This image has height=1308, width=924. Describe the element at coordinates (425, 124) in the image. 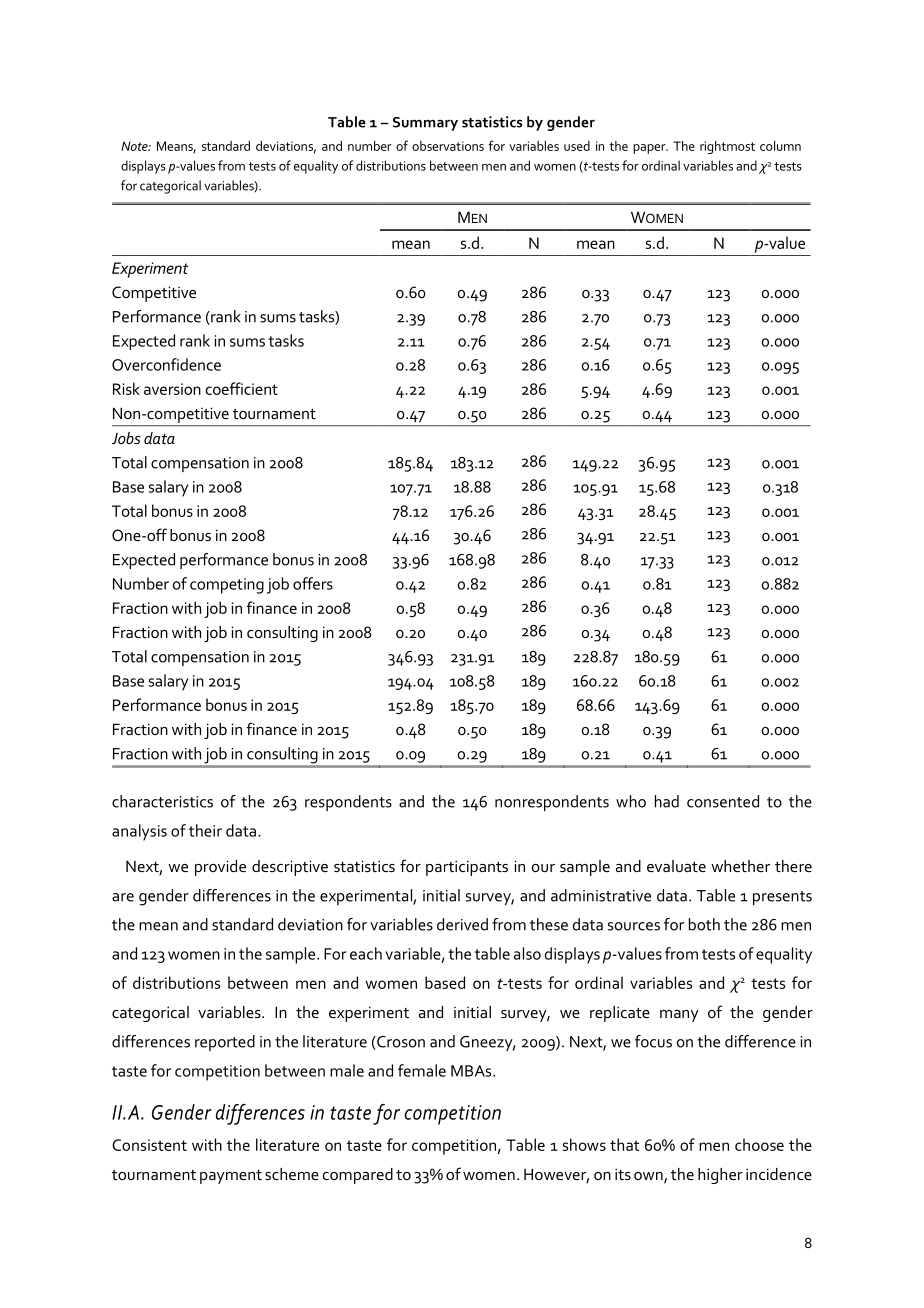

I see `Summary` at that location.
